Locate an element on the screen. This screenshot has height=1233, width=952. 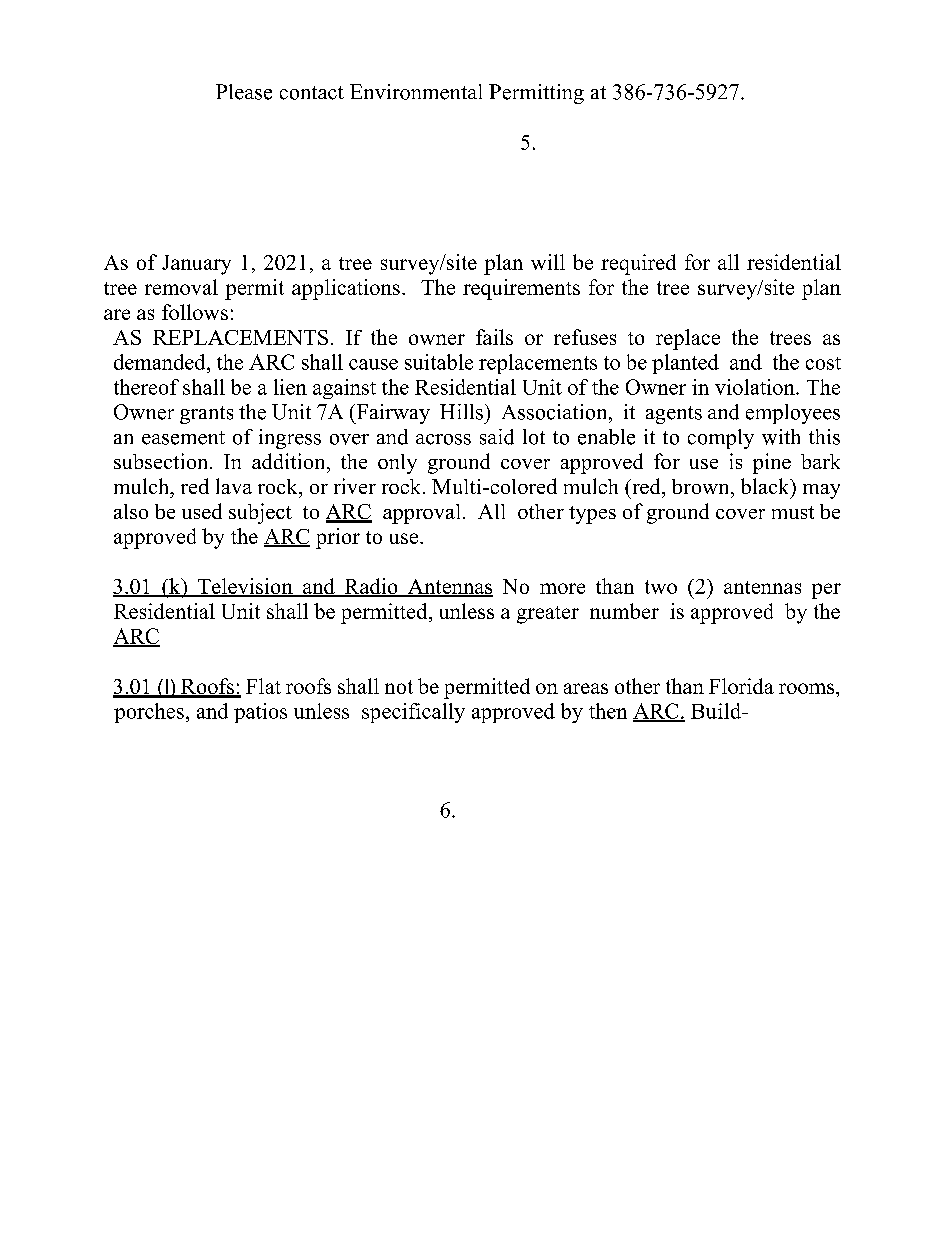
Flat is located at coordinates (263, 686).
